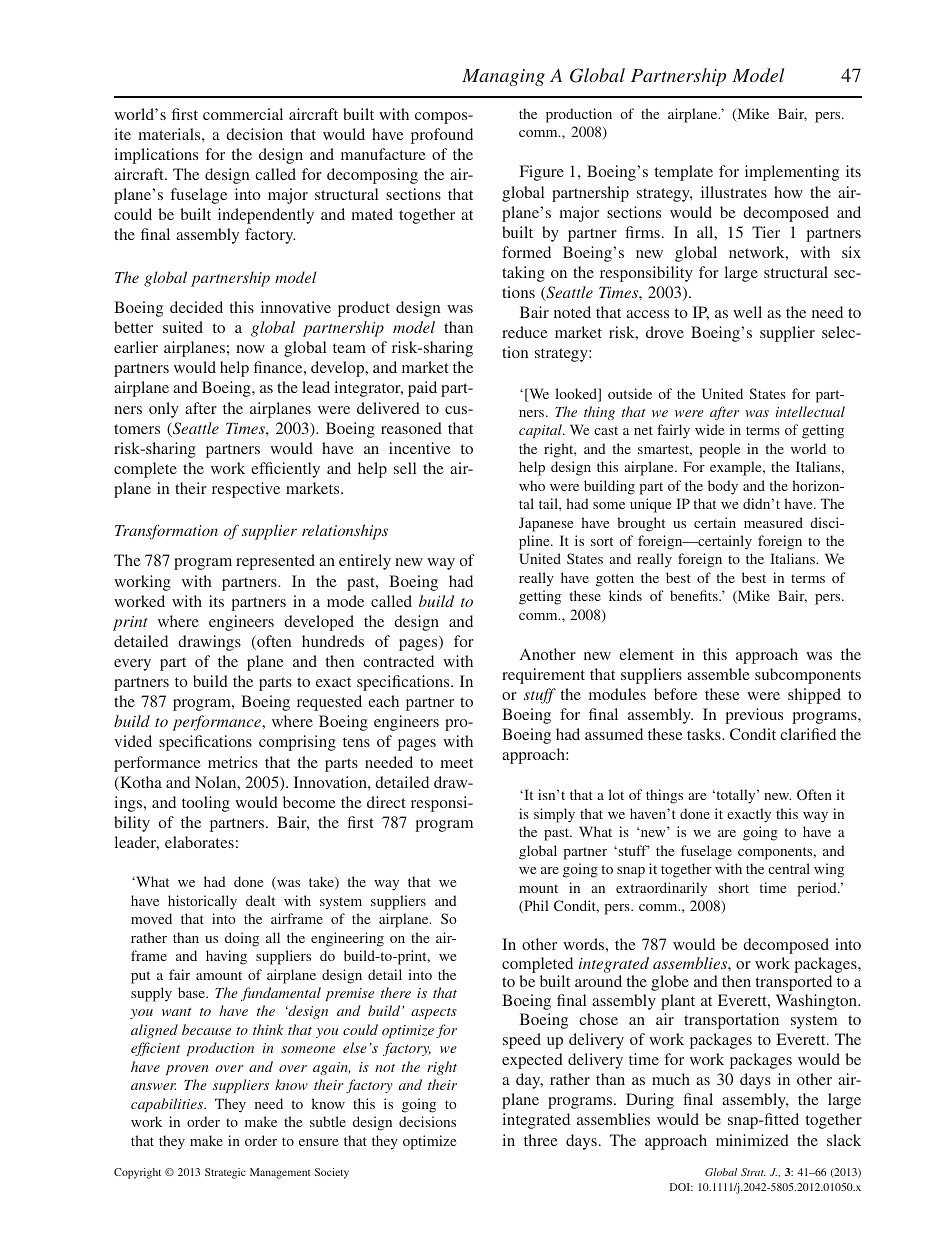 The height and width of the screenshot is (1238, 952). I want to click on suited, so click(183, 327).
